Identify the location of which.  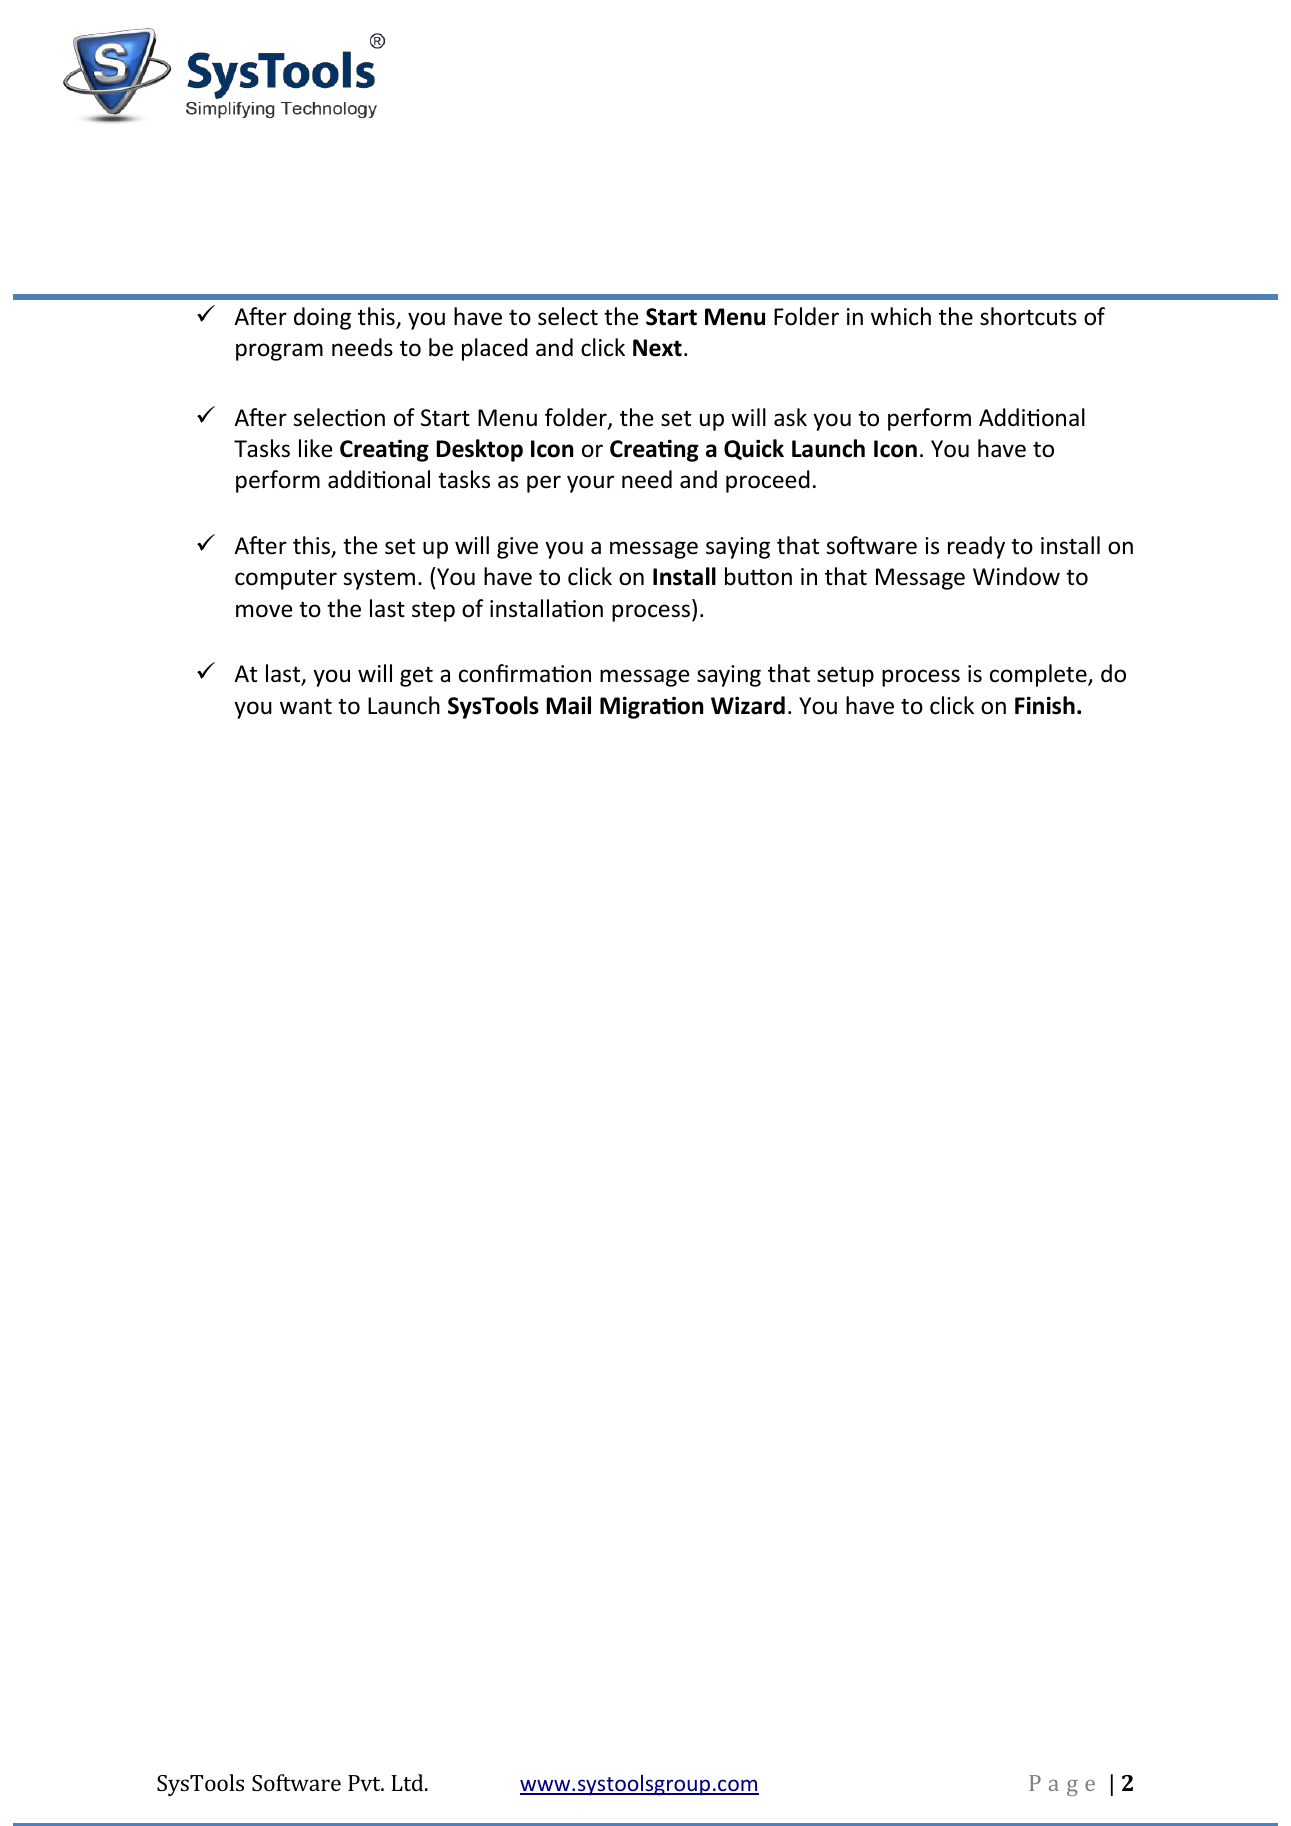
(901, 316).
